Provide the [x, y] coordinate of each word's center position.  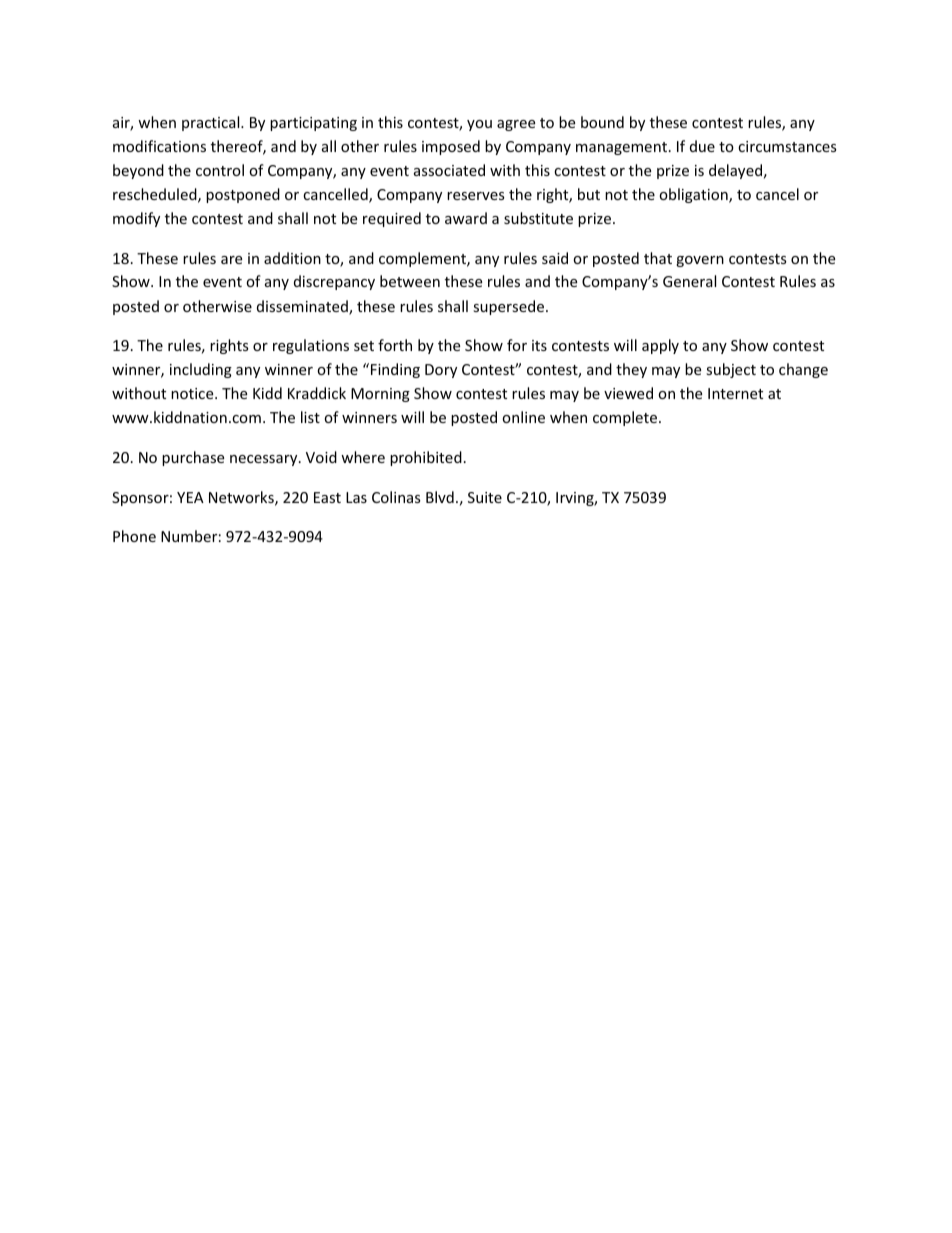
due [702, 146]
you [479, 125]
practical [212, 123]
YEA [190, 497]
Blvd [440, 497]
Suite [485, 497]
